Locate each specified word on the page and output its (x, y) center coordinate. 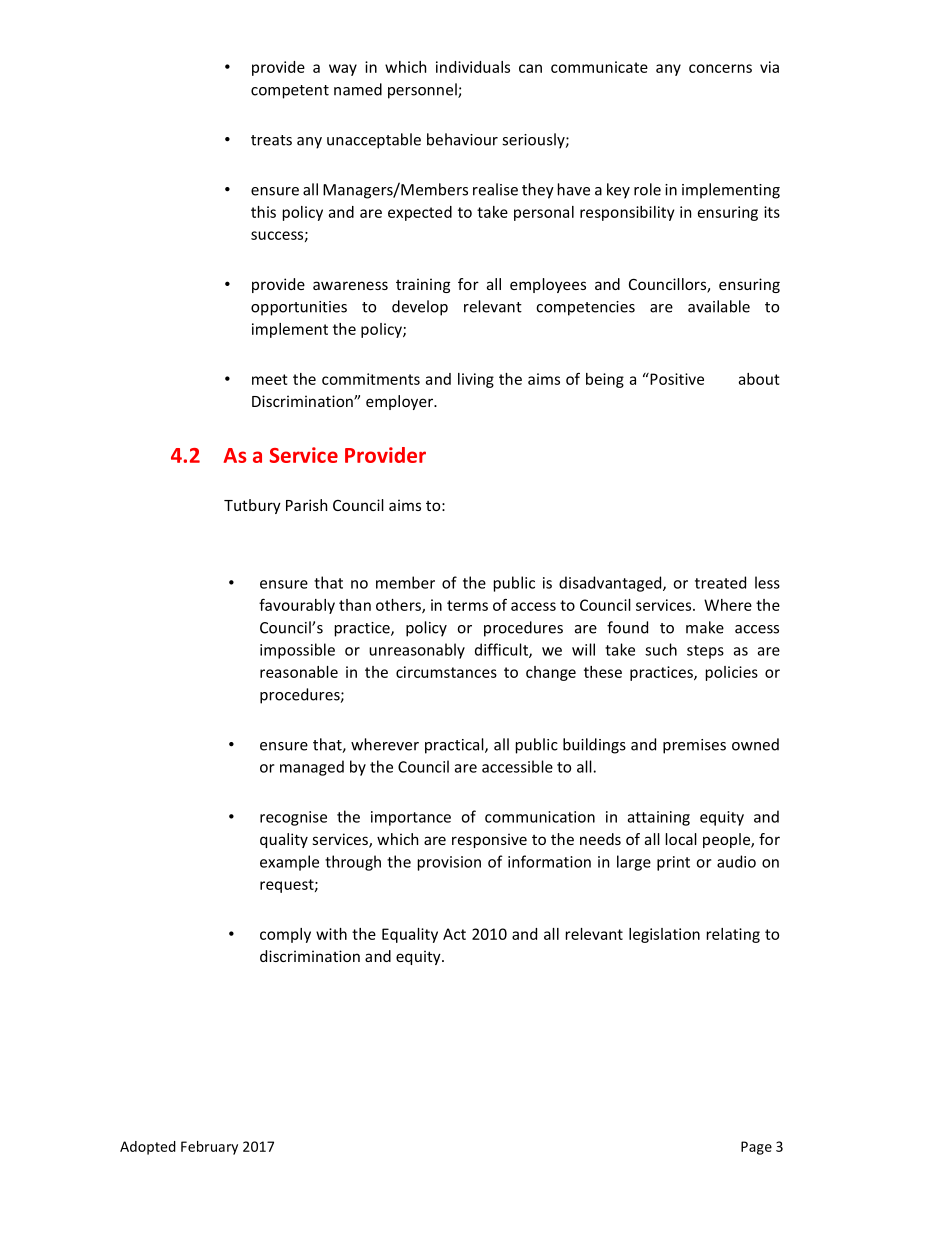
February (209, 1148)
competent (290, 92)
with (331, 934)
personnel (423, 91)
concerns (720, 68)
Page (756, 1148)
